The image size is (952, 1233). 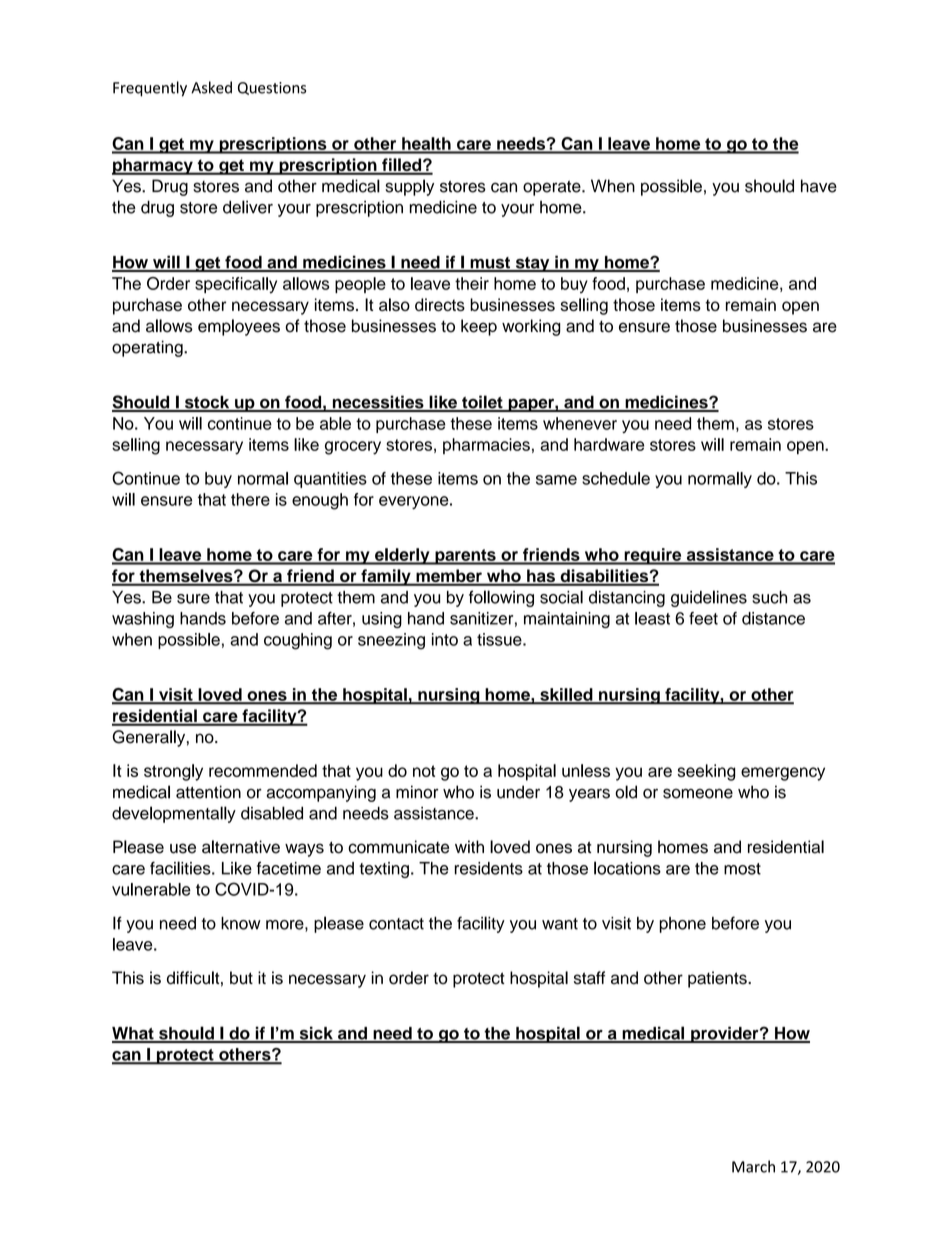 I want to click on toilet, so click(x=482, y=403).
